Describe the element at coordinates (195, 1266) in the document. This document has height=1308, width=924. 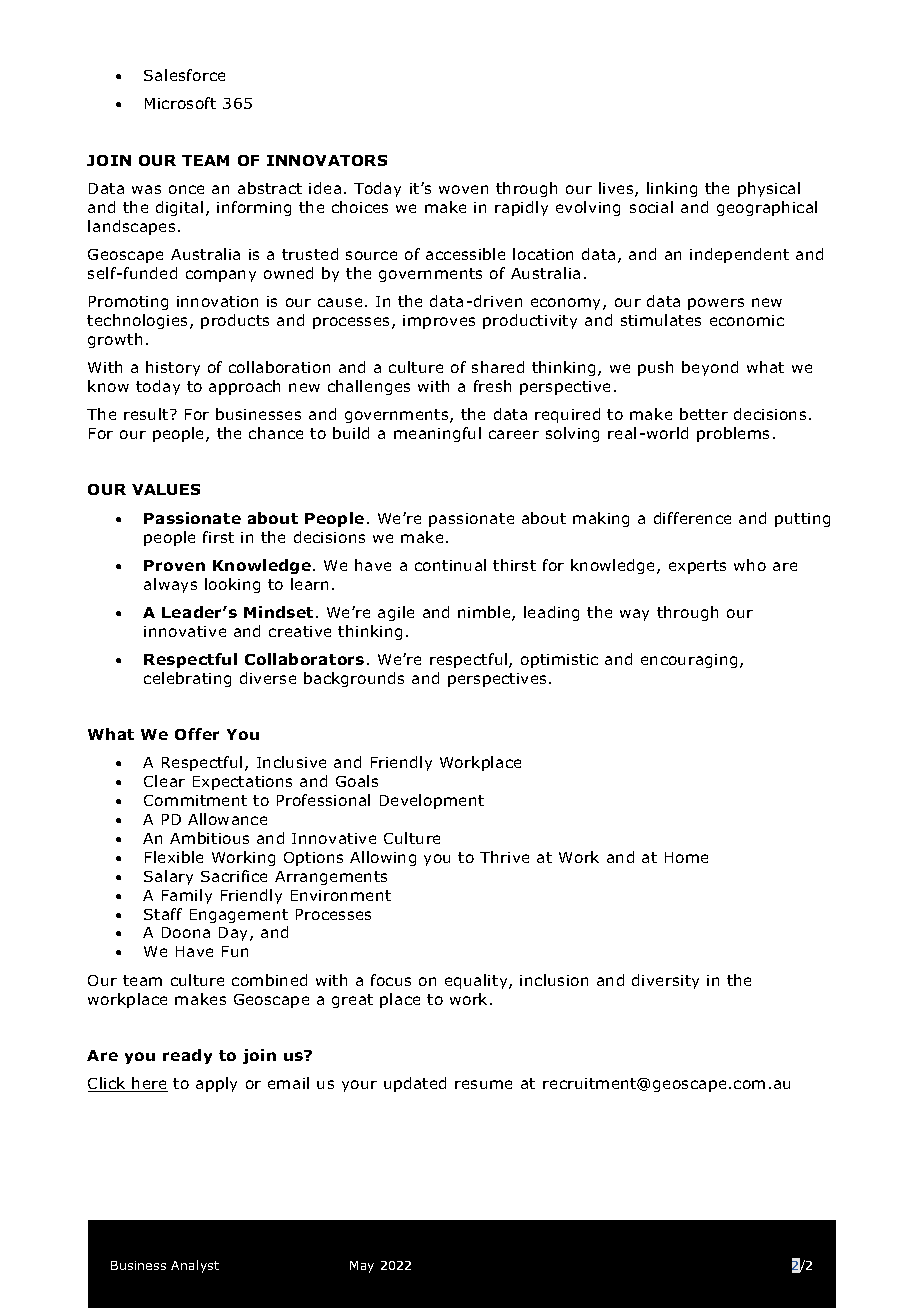
I see `Analyst` at that location.
